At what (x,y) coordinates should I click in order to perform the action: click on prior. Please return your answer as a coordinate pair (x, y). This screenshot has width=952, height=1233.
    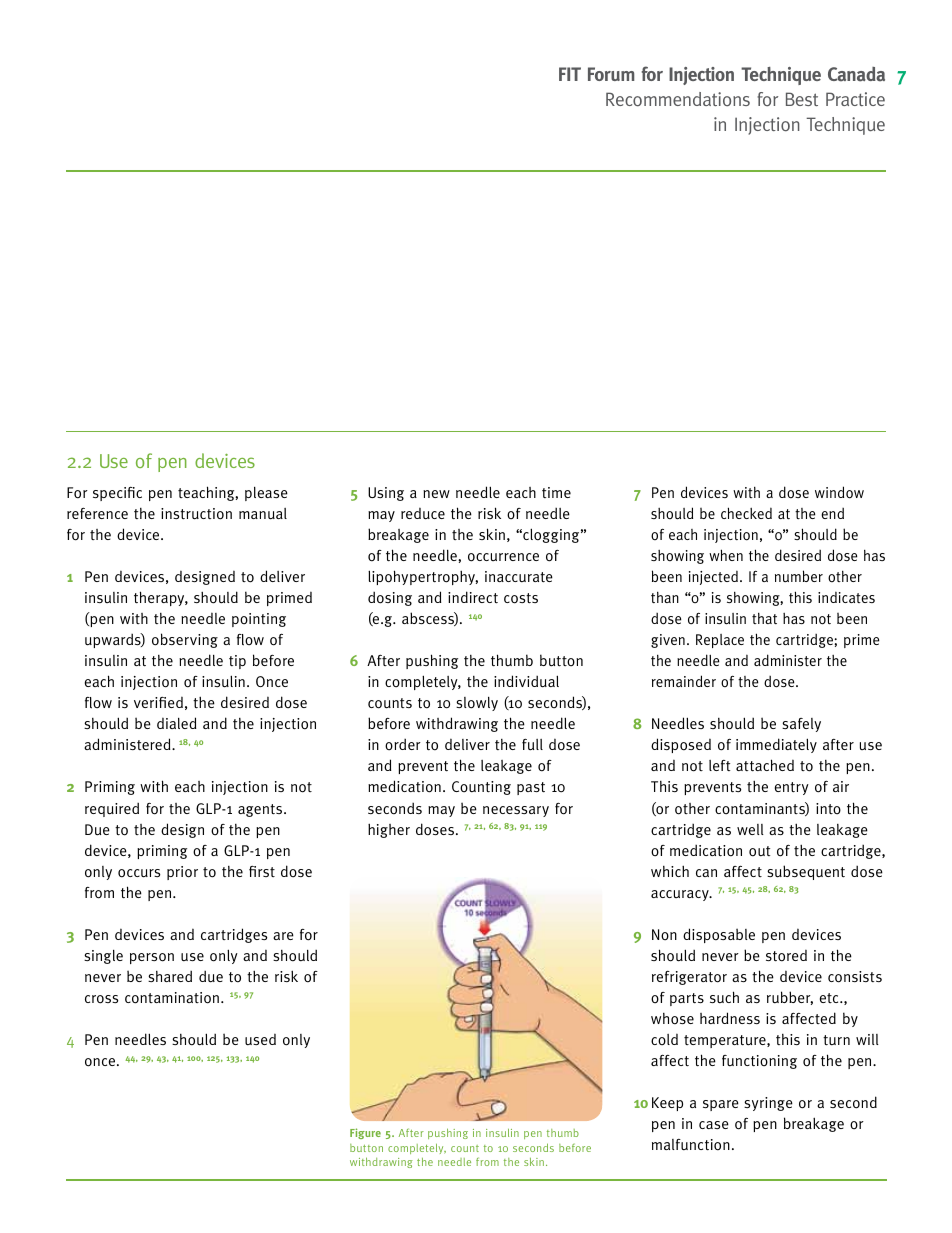
    Looking at the image, I should click on (182, 873).
